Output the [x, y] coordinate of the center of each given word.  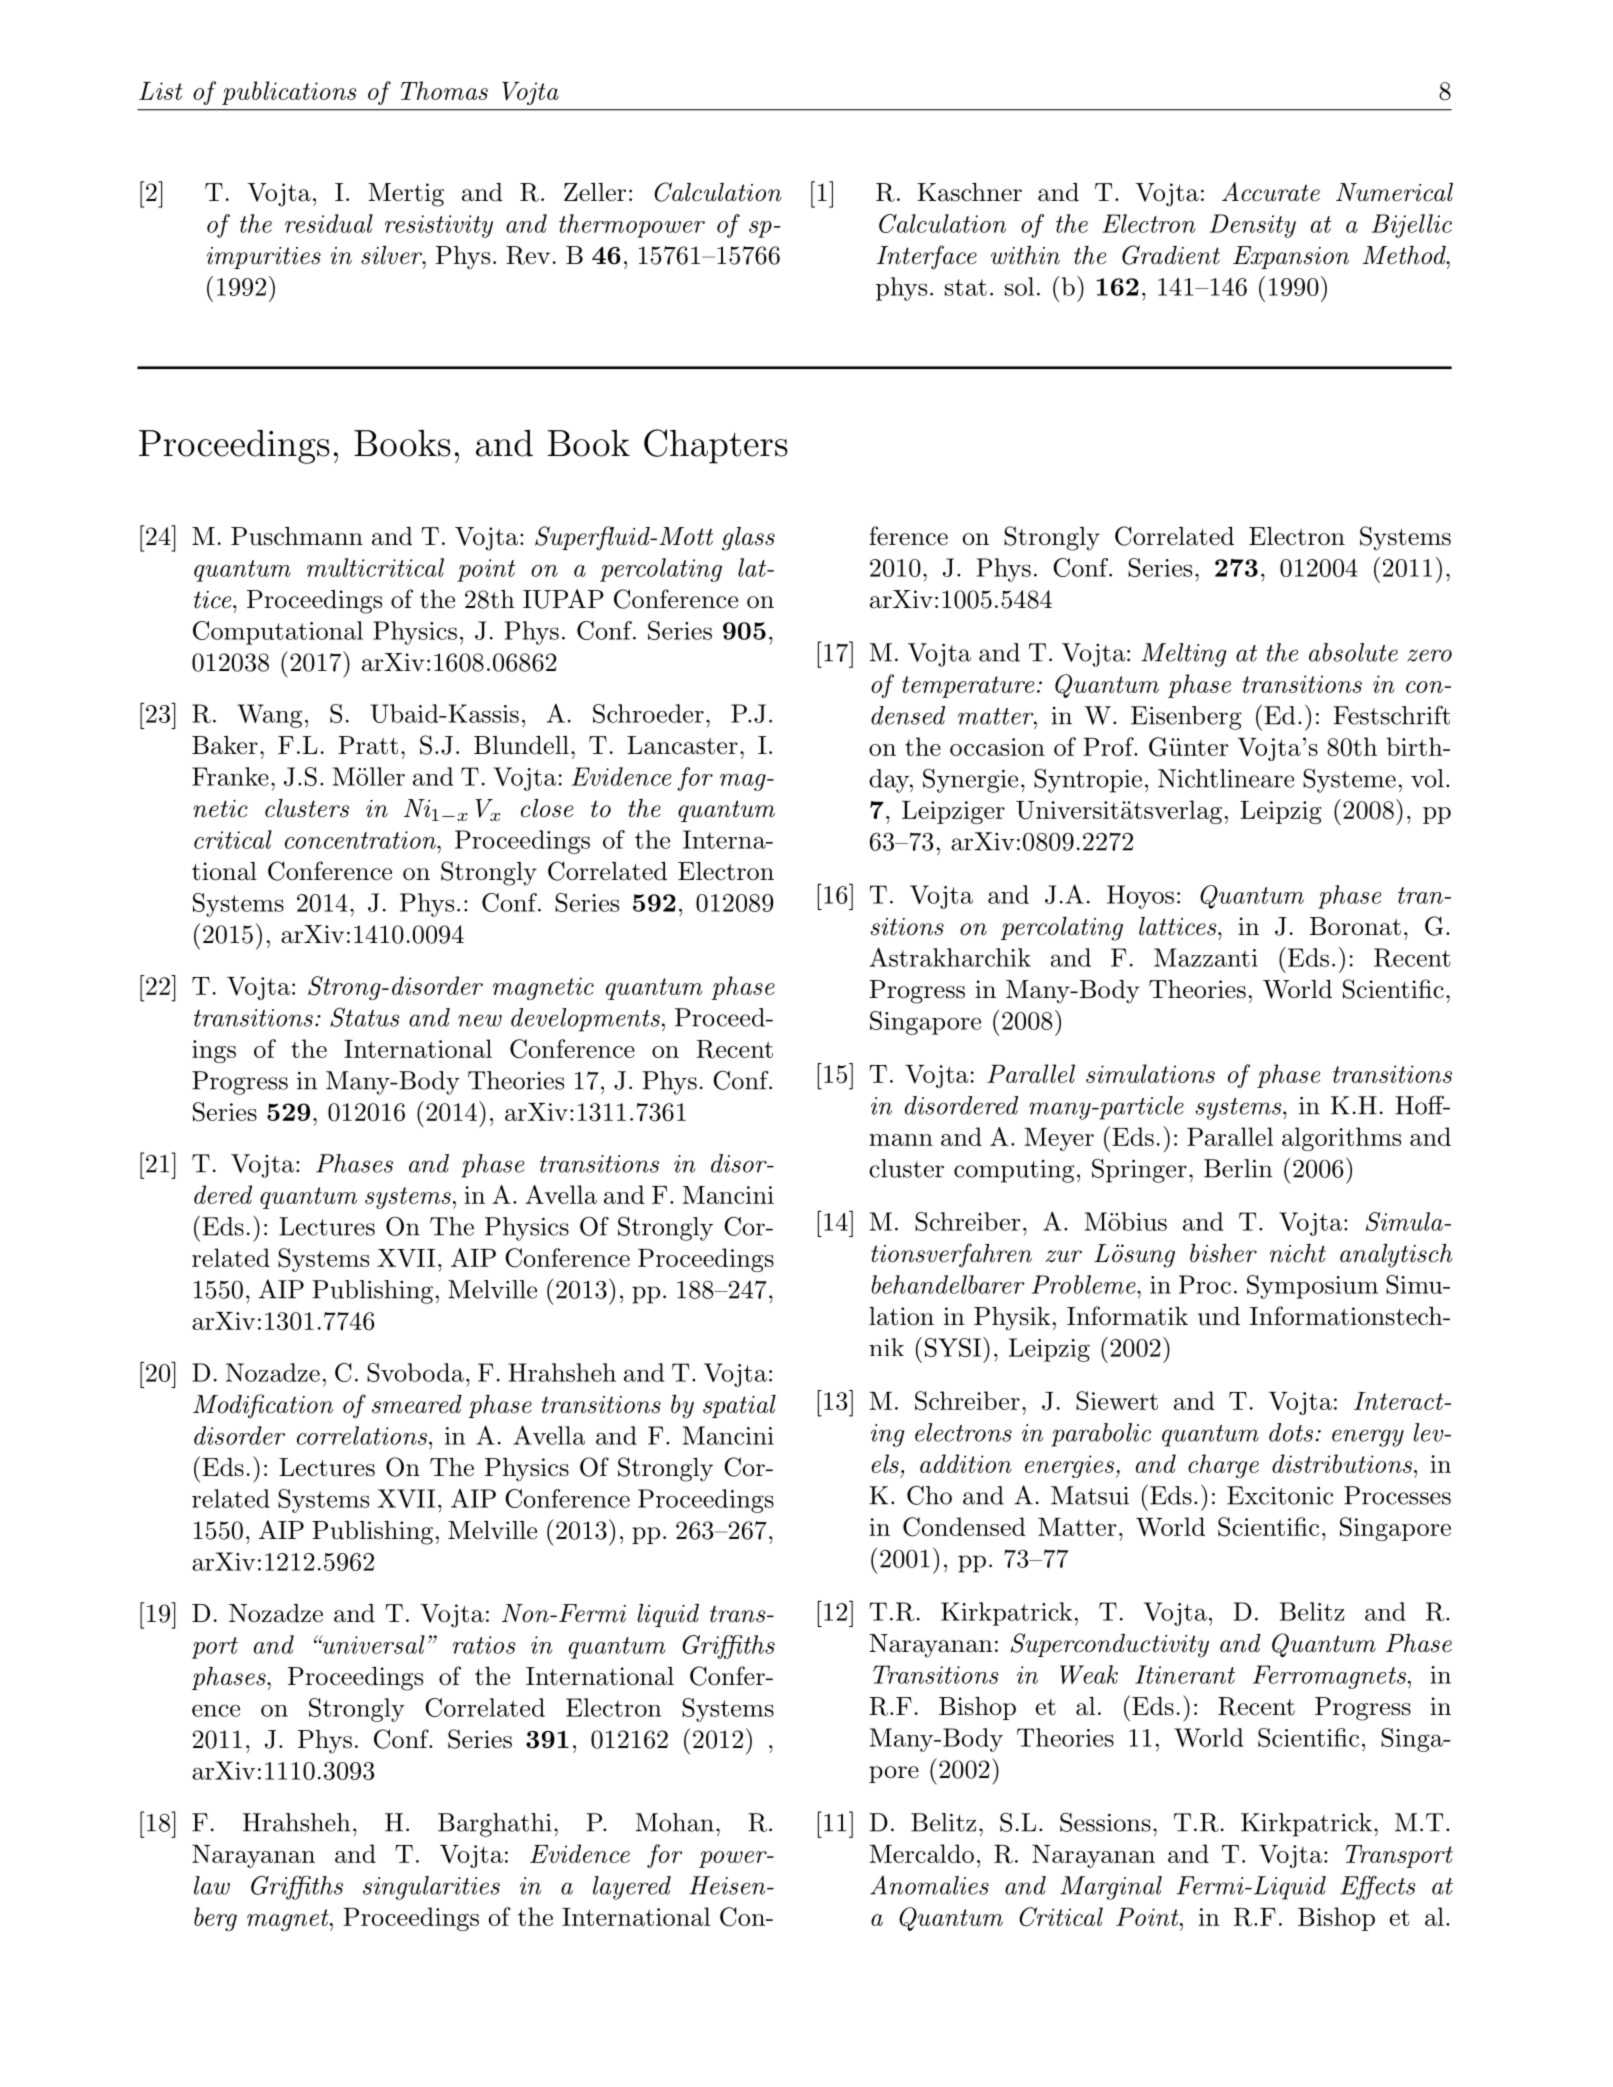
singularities [431, 1888]
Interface [927, 257]
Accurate [1271, 192]
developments [585, 1020]
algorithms [1341, 1139]
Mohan [675, 1822]
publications [289, 93]
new [480, 1020]
